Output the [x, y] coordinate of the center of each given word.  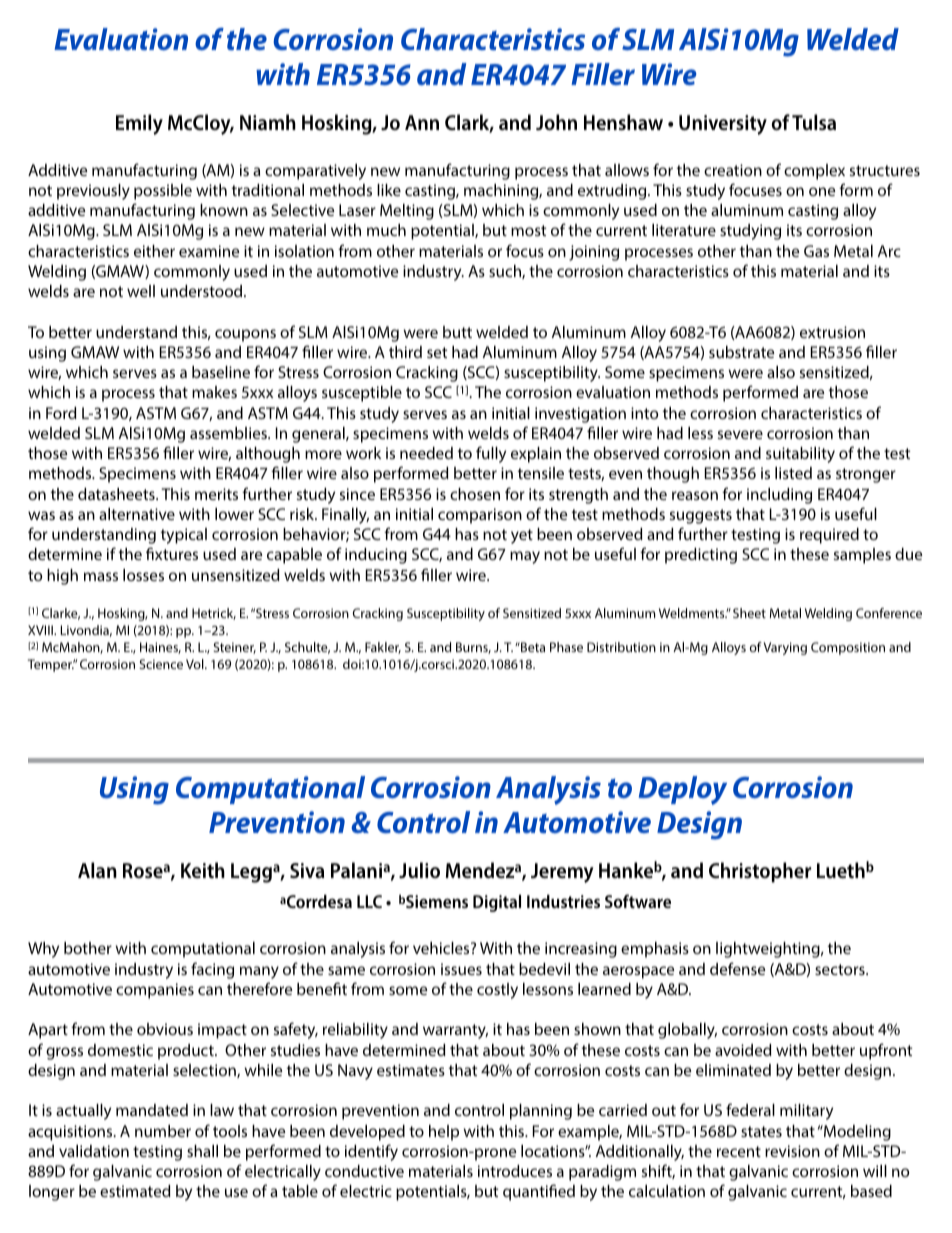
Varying [785, 648]
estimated [135, 1191]
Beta [532, 647]
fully [491, 454]
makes [214, 392]
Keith [203, 870]
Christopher [760, 872]
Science [161, 664]
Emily [139, 124]
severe [740, 434]
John [556, 122]
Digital [497, 903]
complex [814, 172]
